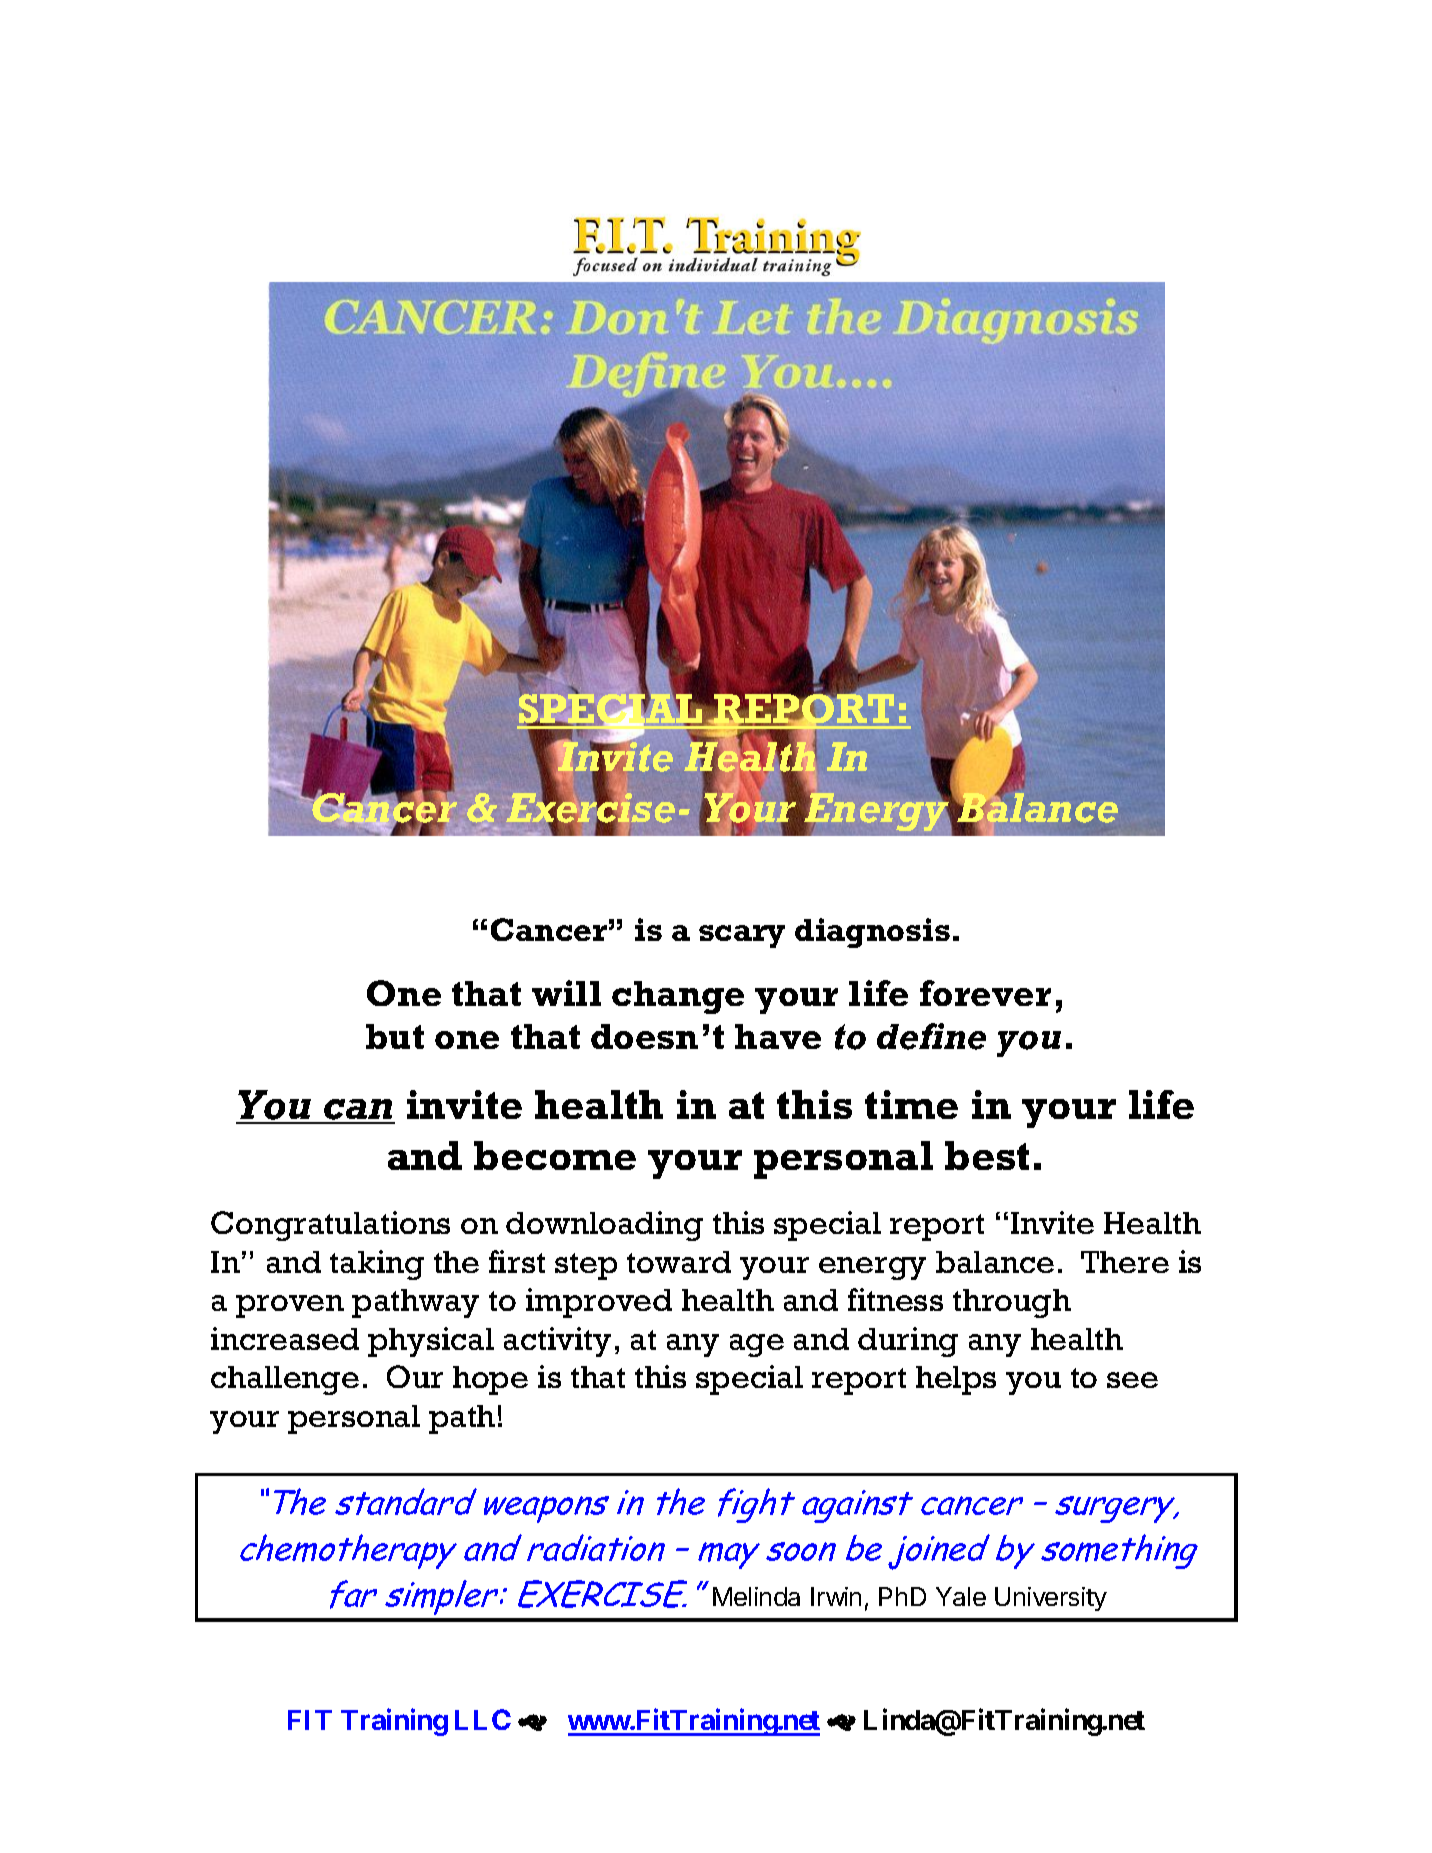 This page has height=1853, width=1432. What do you see at coordinates (987, 1155) in the page?
I see `best` at bounding box center [987, 1155].
